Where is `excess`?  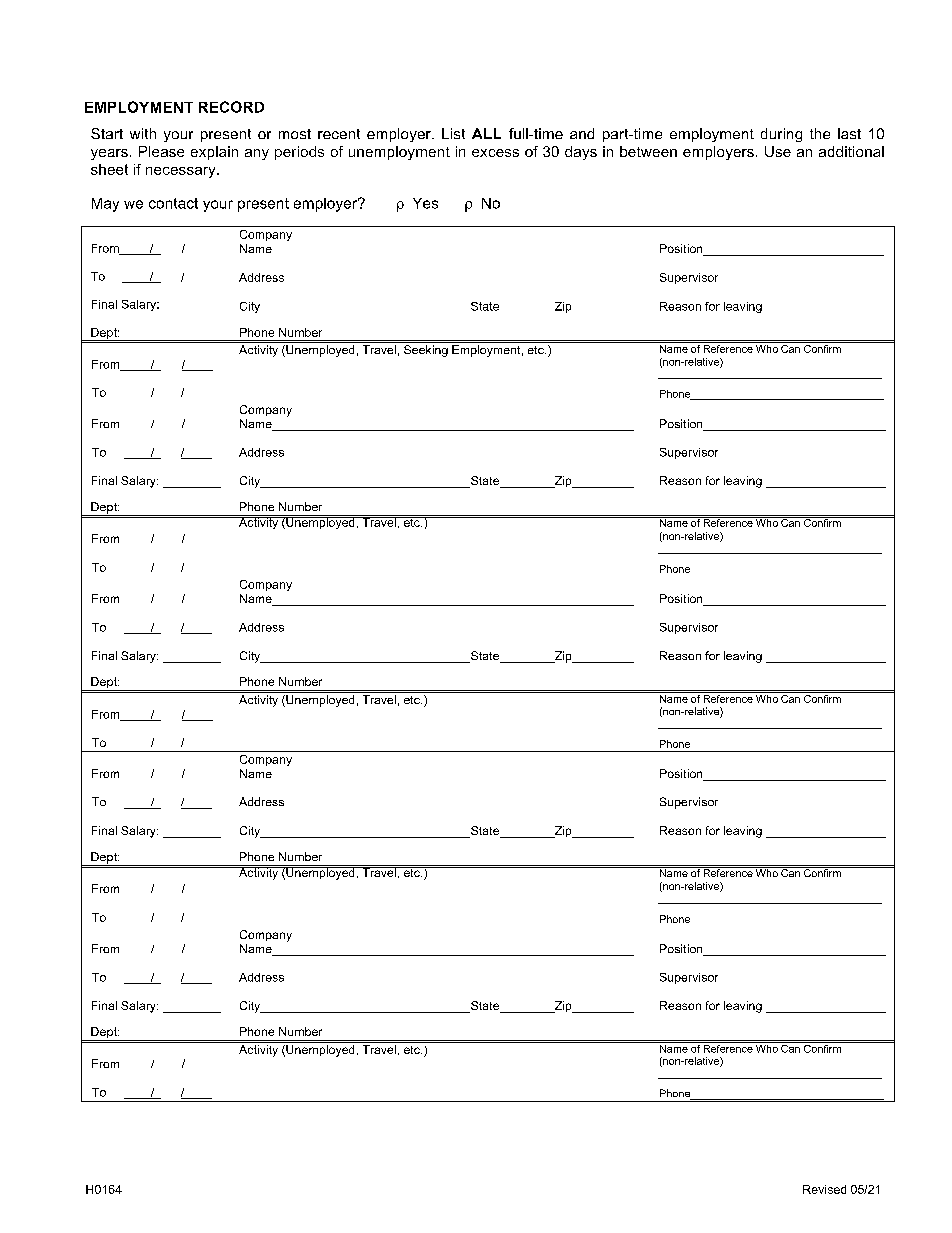 excess is located at coordinates (495, 153).
